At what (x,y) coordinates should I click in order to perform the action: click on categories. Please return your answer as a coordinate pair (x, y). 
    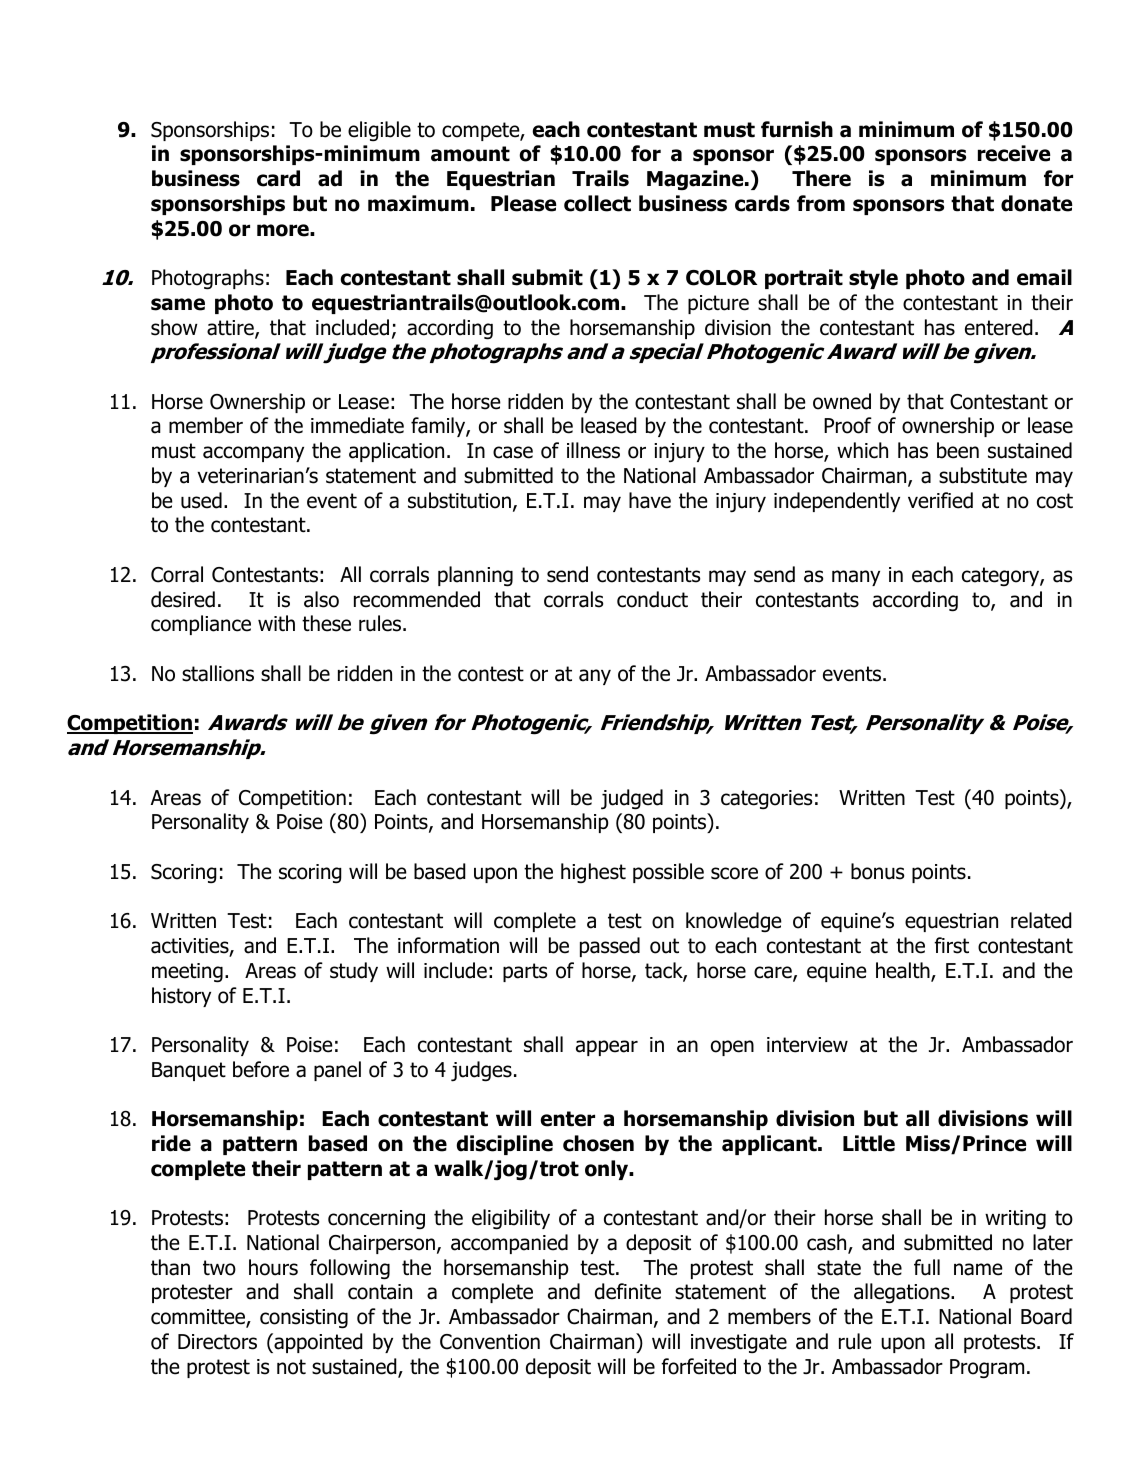
    Looking at the image, I should click on (766, 800).
